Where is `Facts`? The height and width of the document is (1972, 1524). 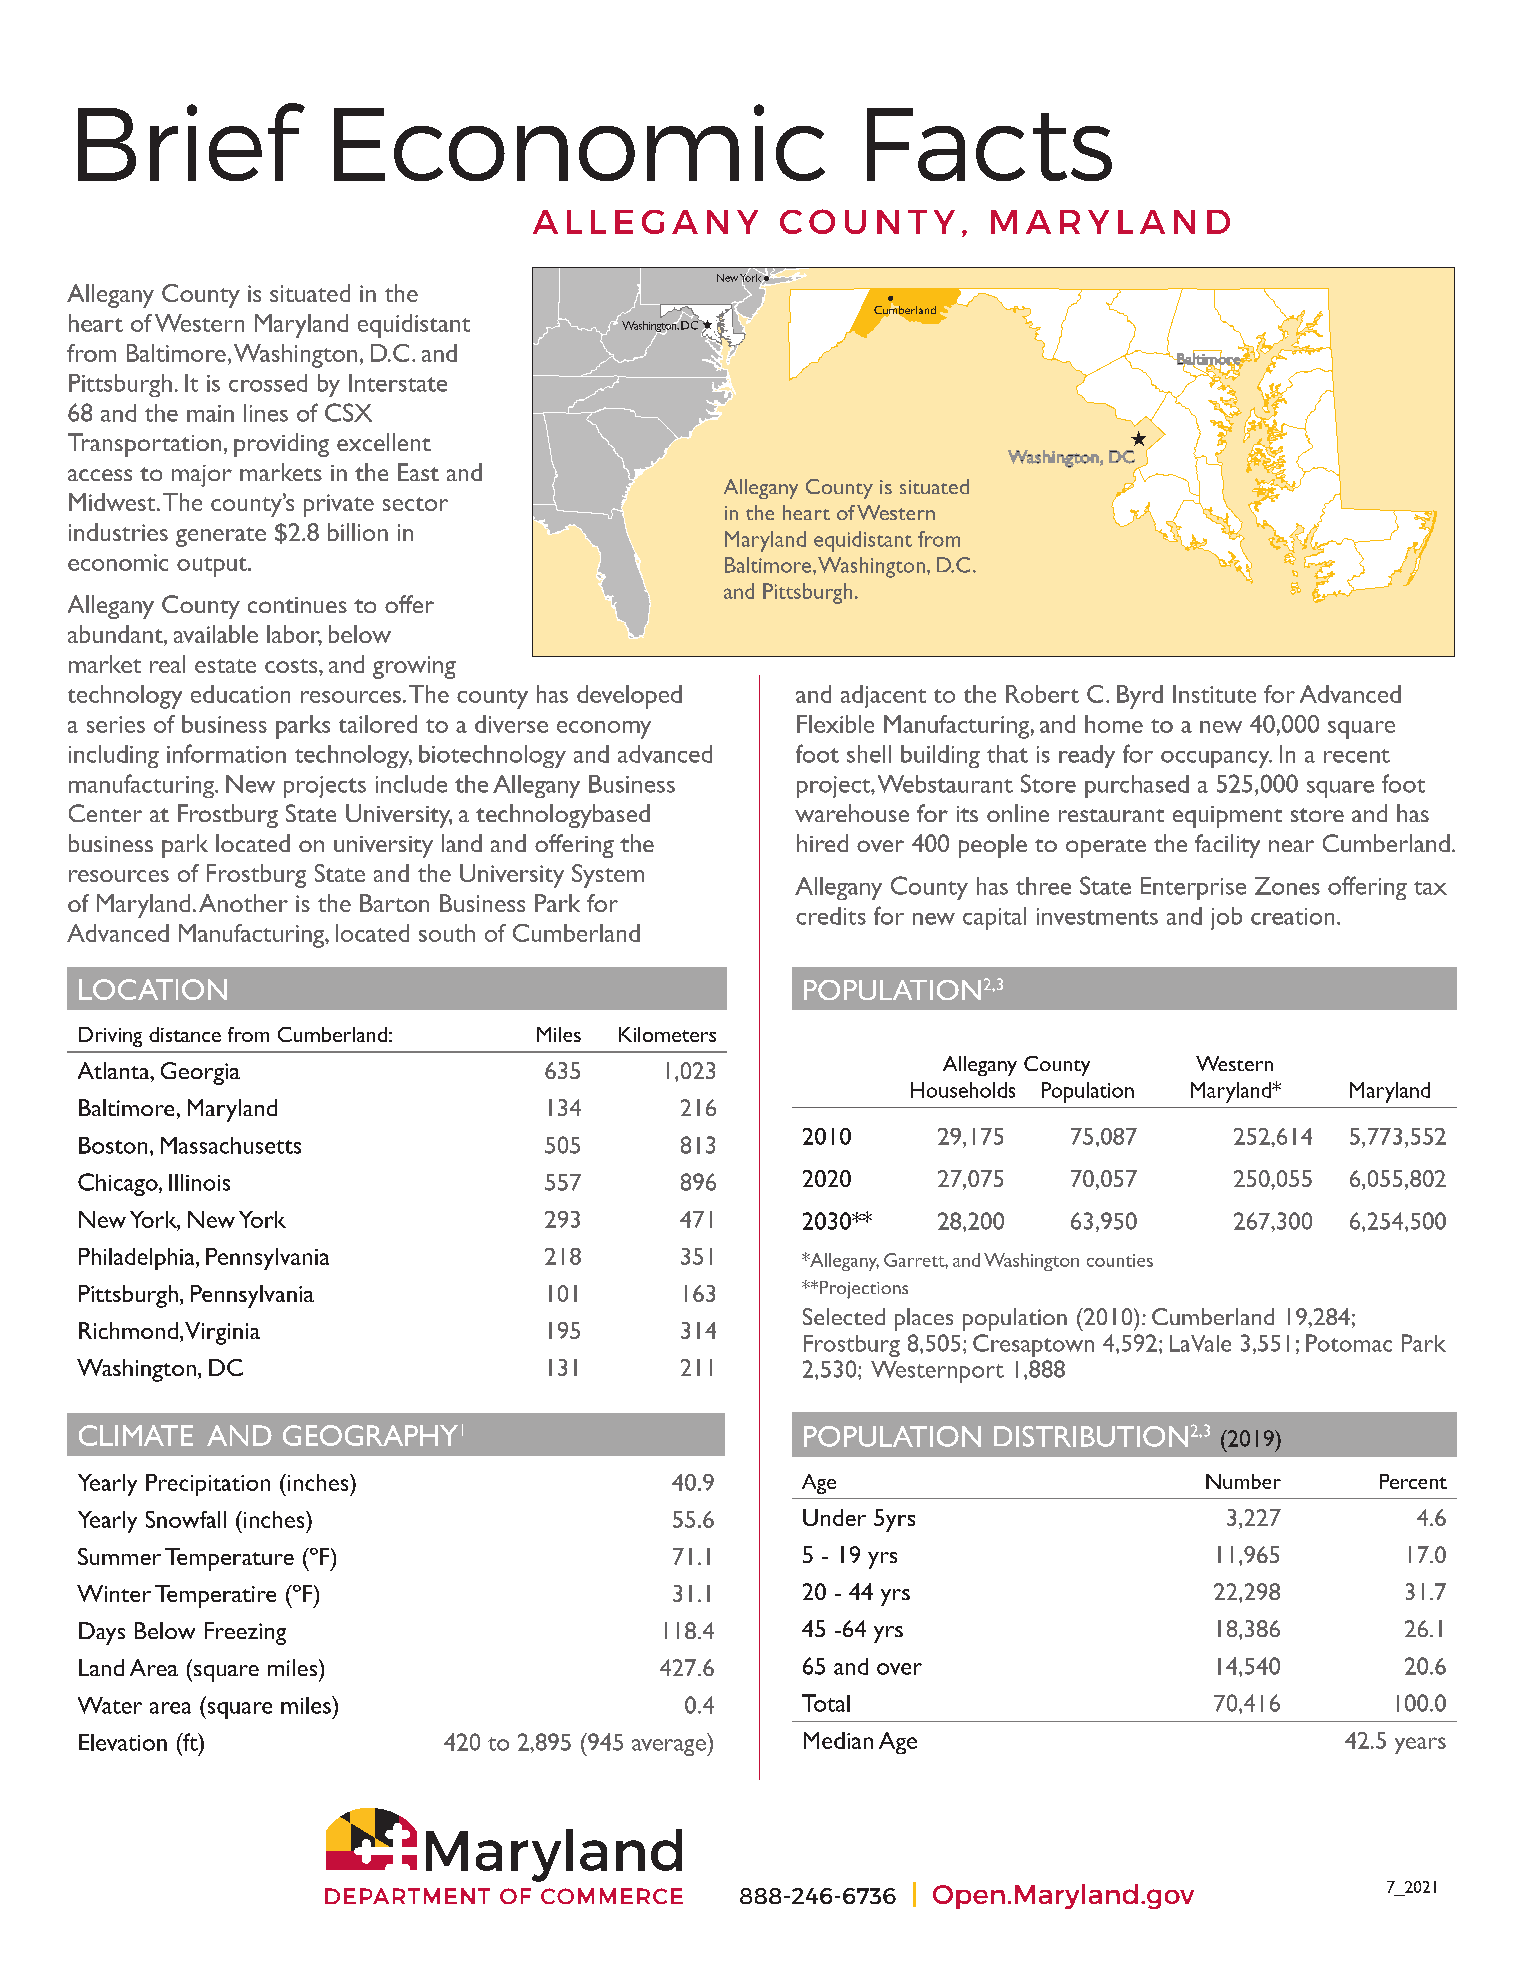 Facts is located at coordinates (989, 144).
